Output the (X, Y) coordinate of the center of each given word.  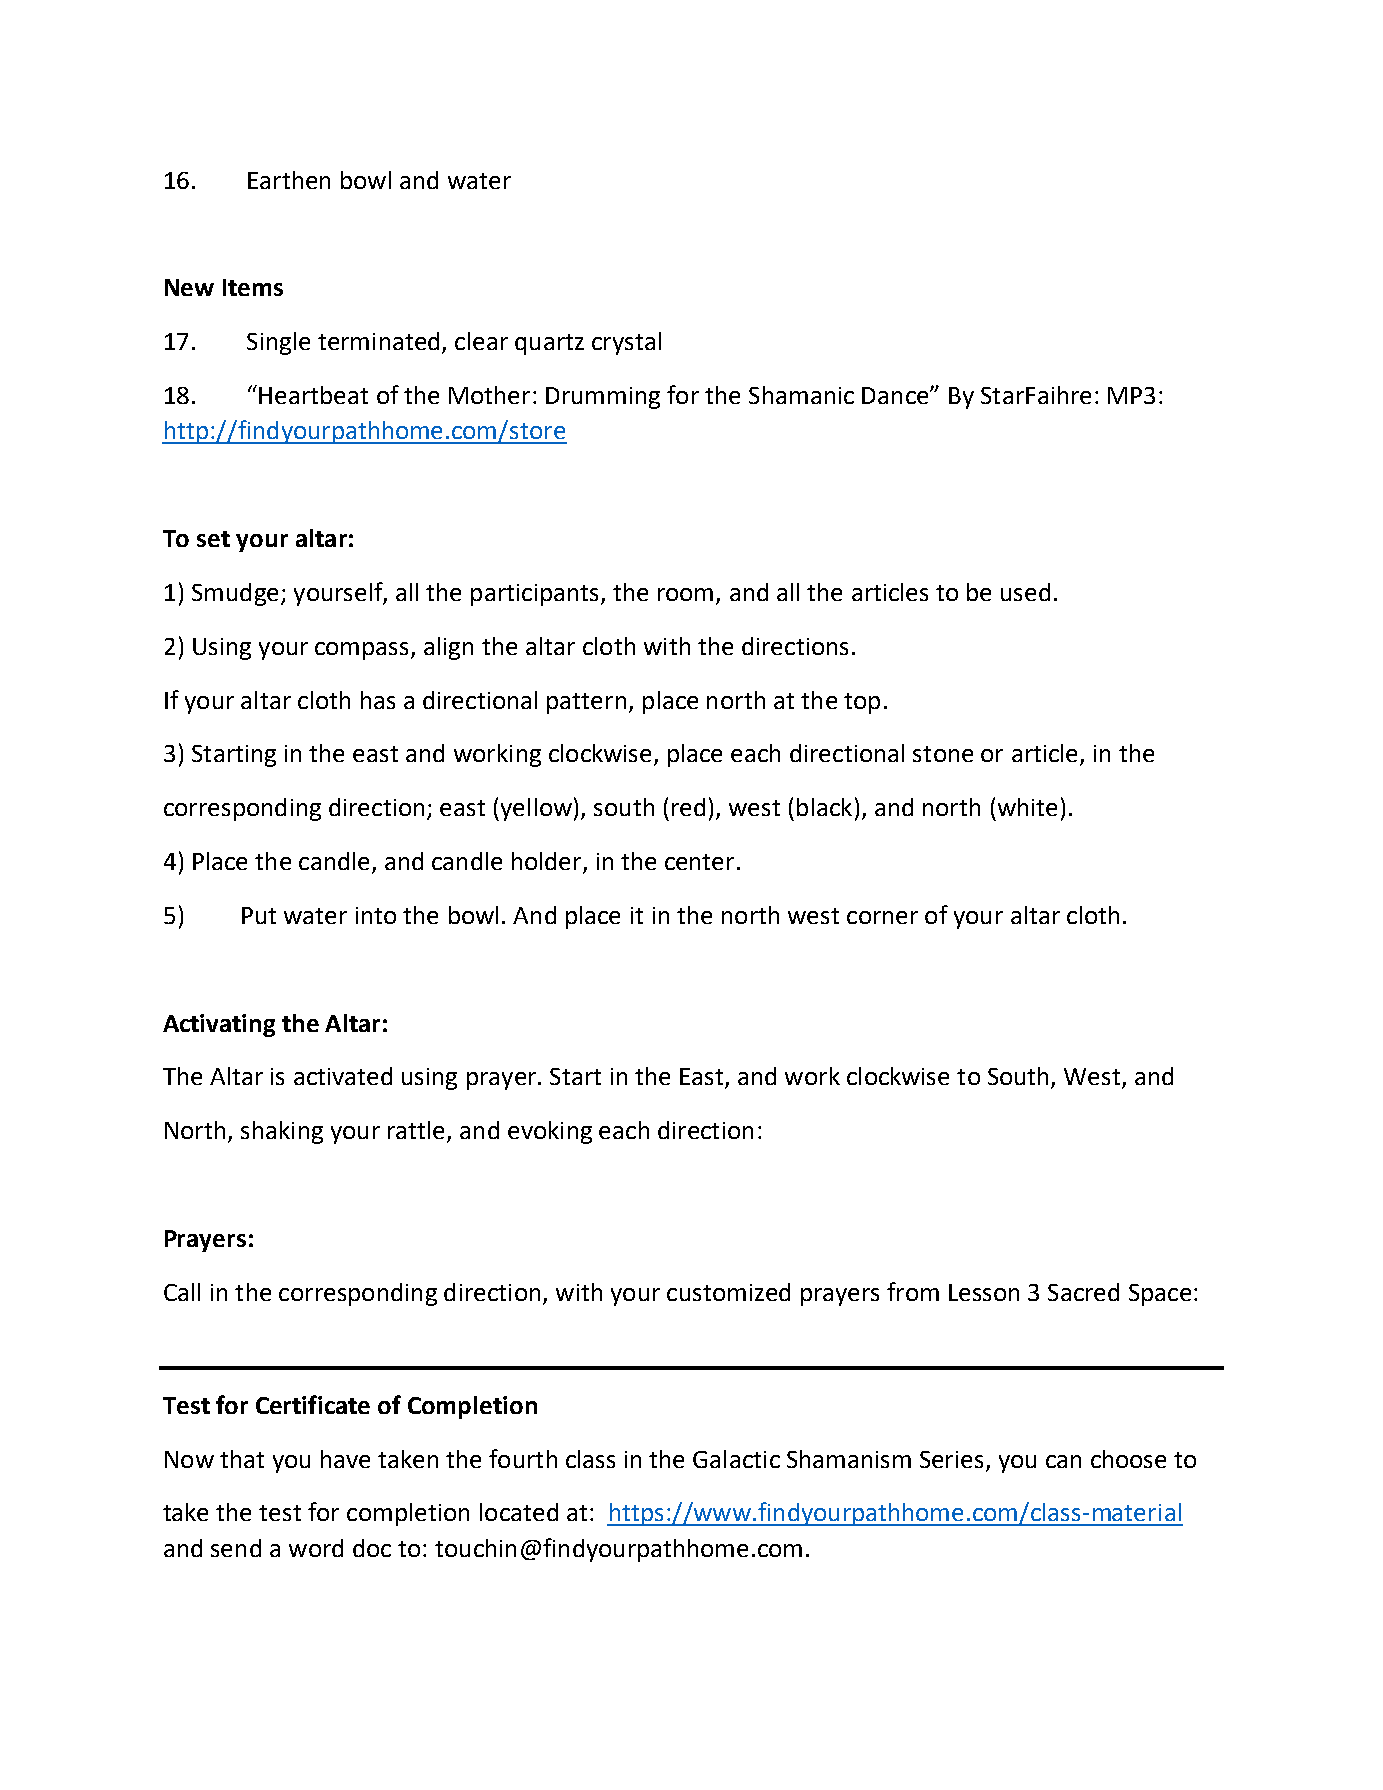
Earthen (289, 180)
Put (259, 915)
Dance (896, 395)
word (316, 1548)
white (1027, 807)
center (699, 862)
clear (481, 341)
